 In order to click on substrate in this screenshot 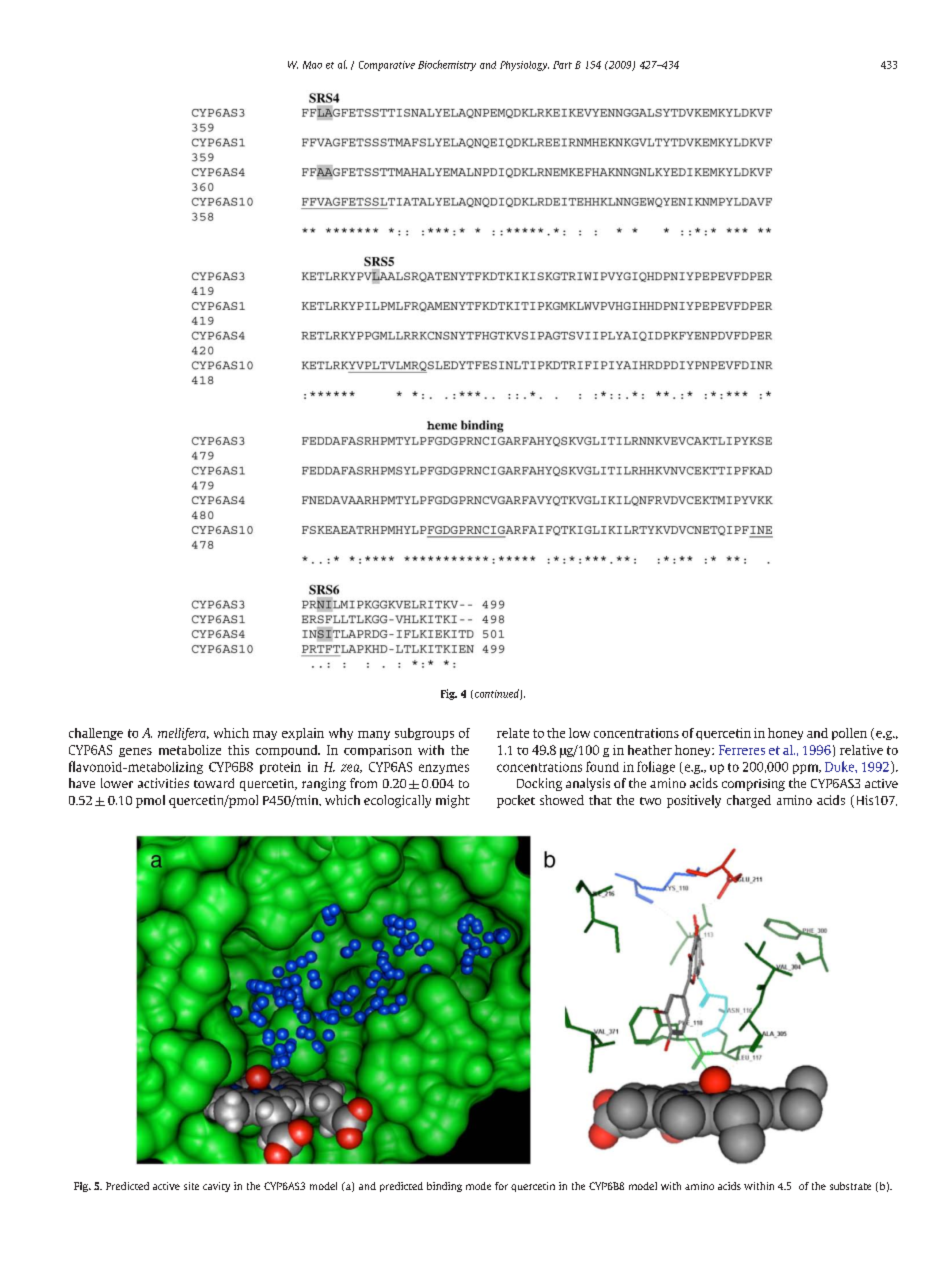, I will do `click(850, 1186)`.
